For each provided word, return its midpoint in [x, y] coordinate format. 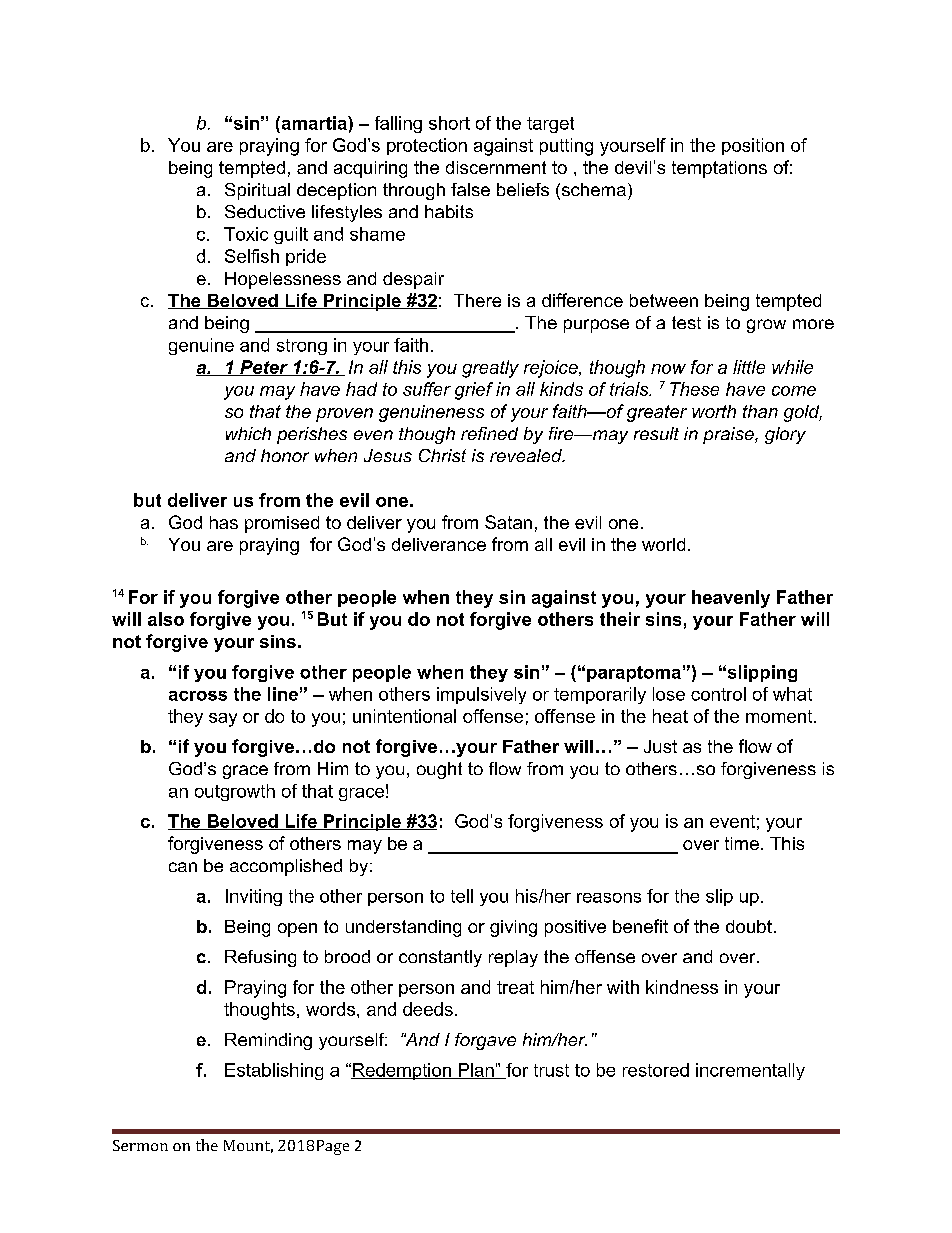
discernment [496, 167]
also [166, 619]
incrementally [750, 1071]
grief [474, 391]
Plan [476, 1071]
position [753, 146]
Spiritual [257, 191]
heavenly [731, 599]
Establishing [274, 1071]
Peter [264, 368]
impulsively [481, 695]
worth [714, 411]
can [183, 867]
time [742, 843]
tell [462, 896]
